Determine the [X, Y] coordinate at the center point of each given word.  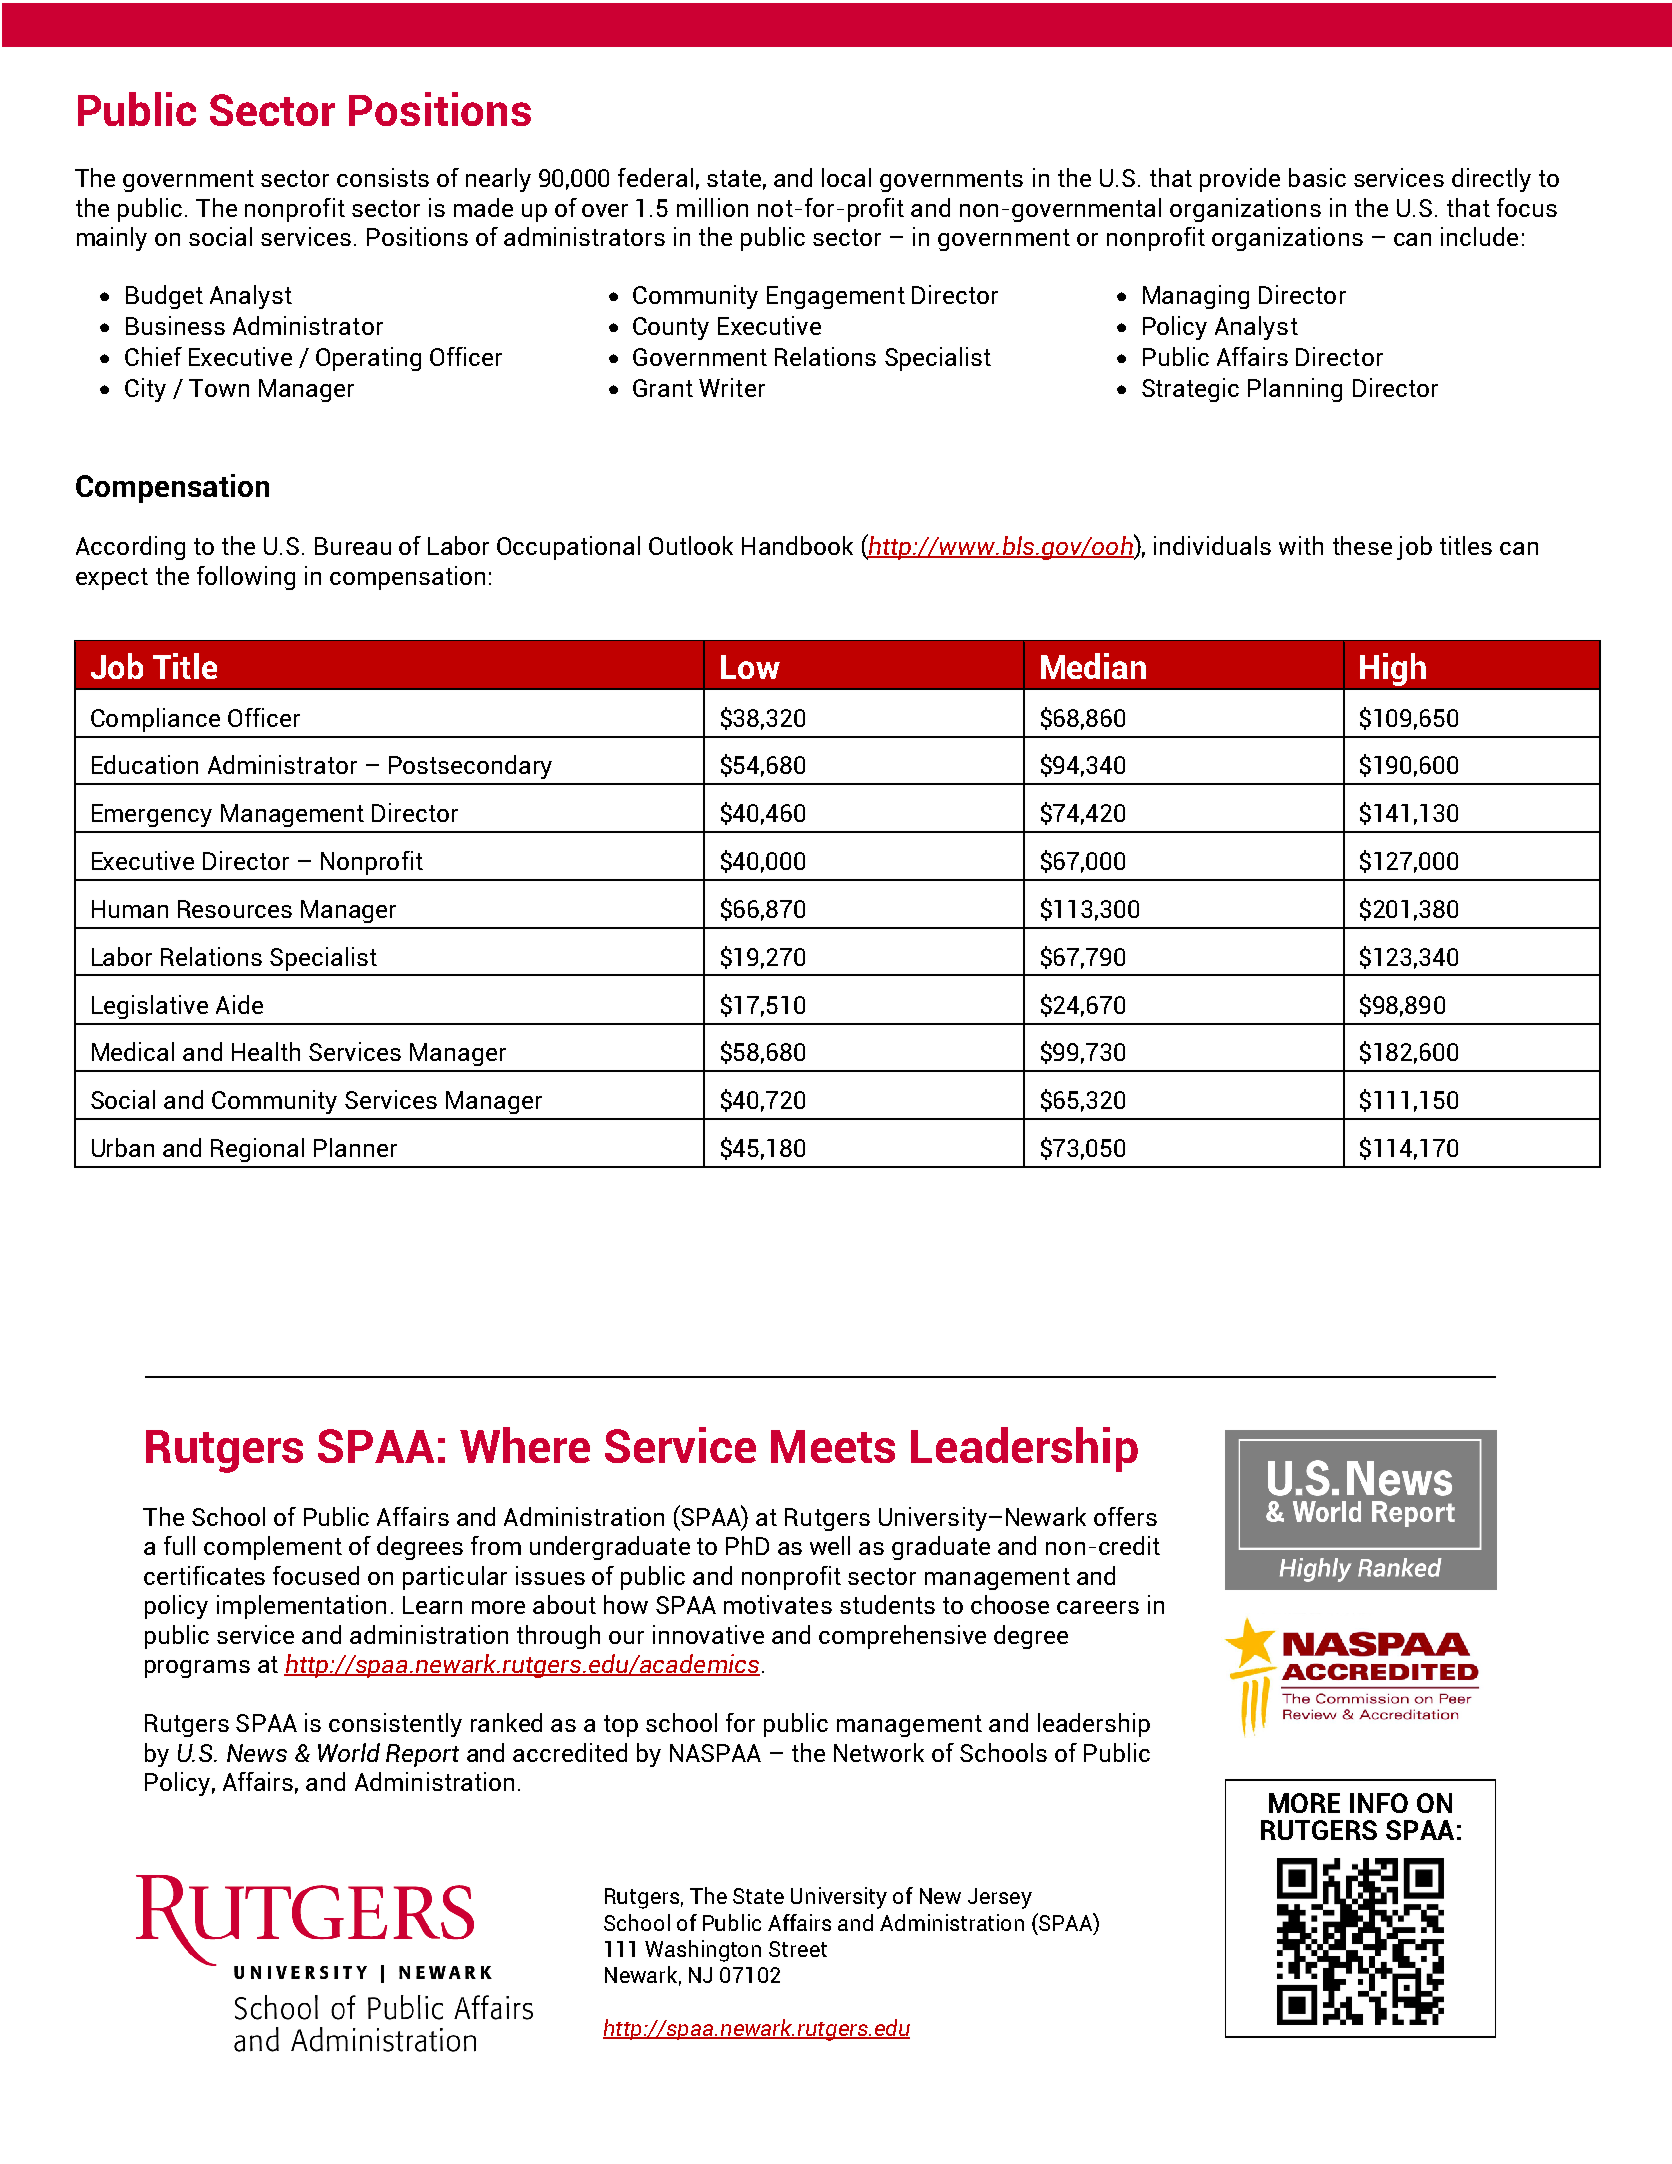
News [257, 1753]
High [1393, 669]
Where [525, 1445]
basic [1317, 177]
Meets [833, 1446]
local [846, 177]
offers [1125, 1516]
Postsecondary [470, 767]
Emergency [152, 815]
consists [383, 177]
